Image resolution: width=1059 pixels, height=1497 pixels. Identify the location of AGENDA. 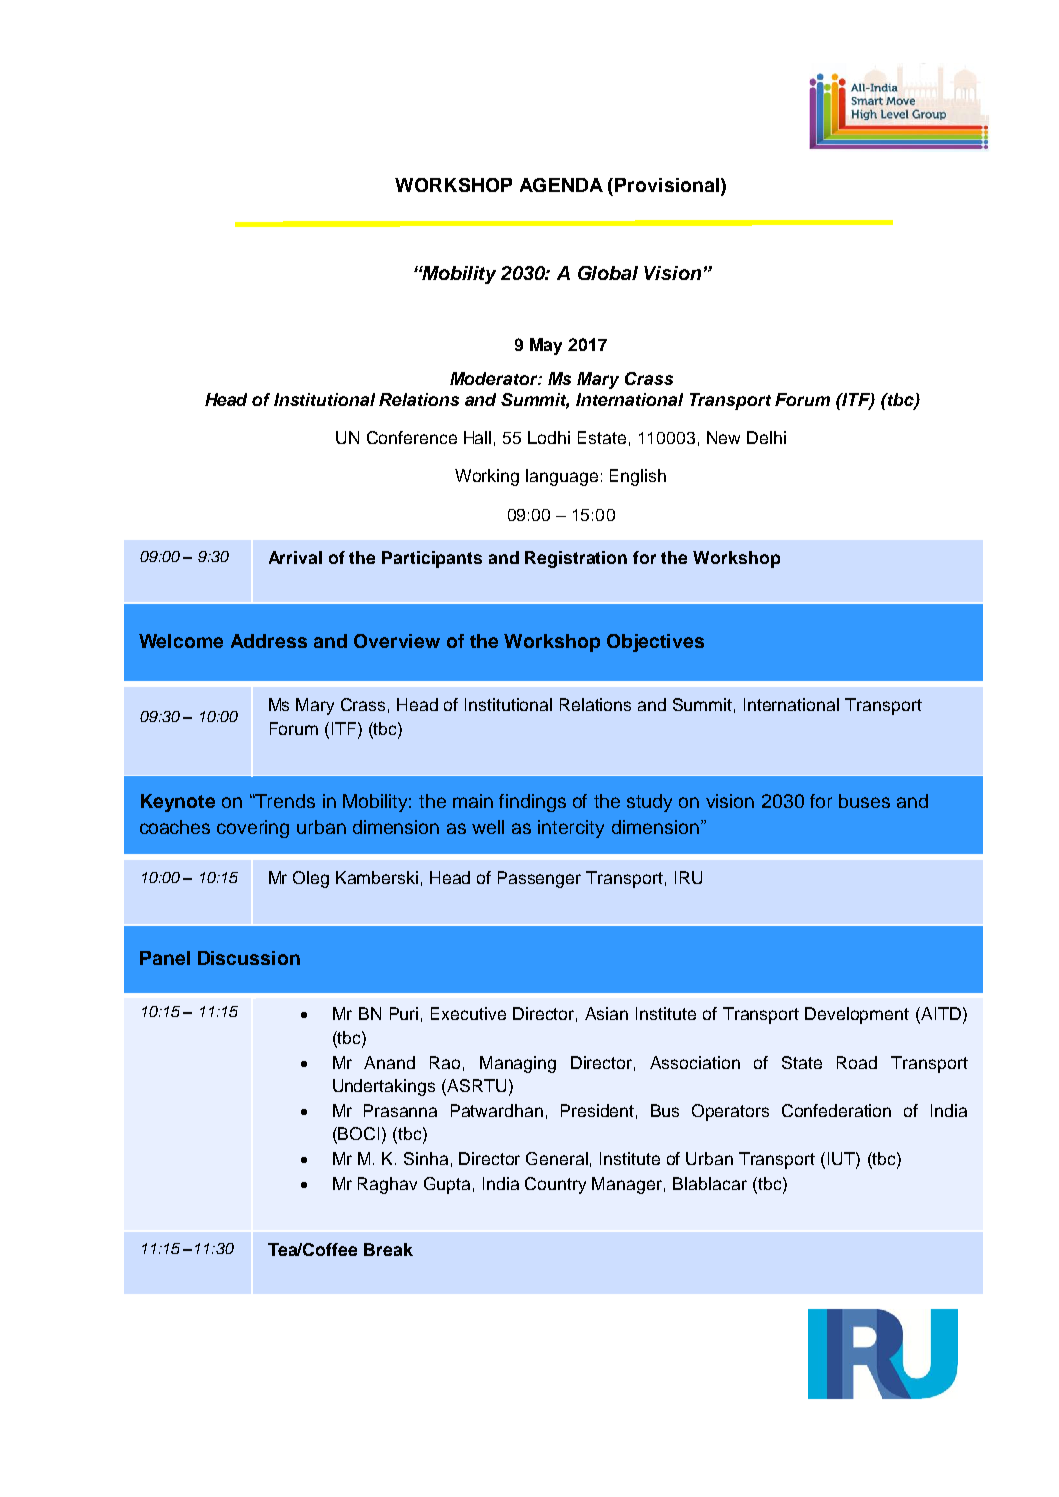
(561, 185).
